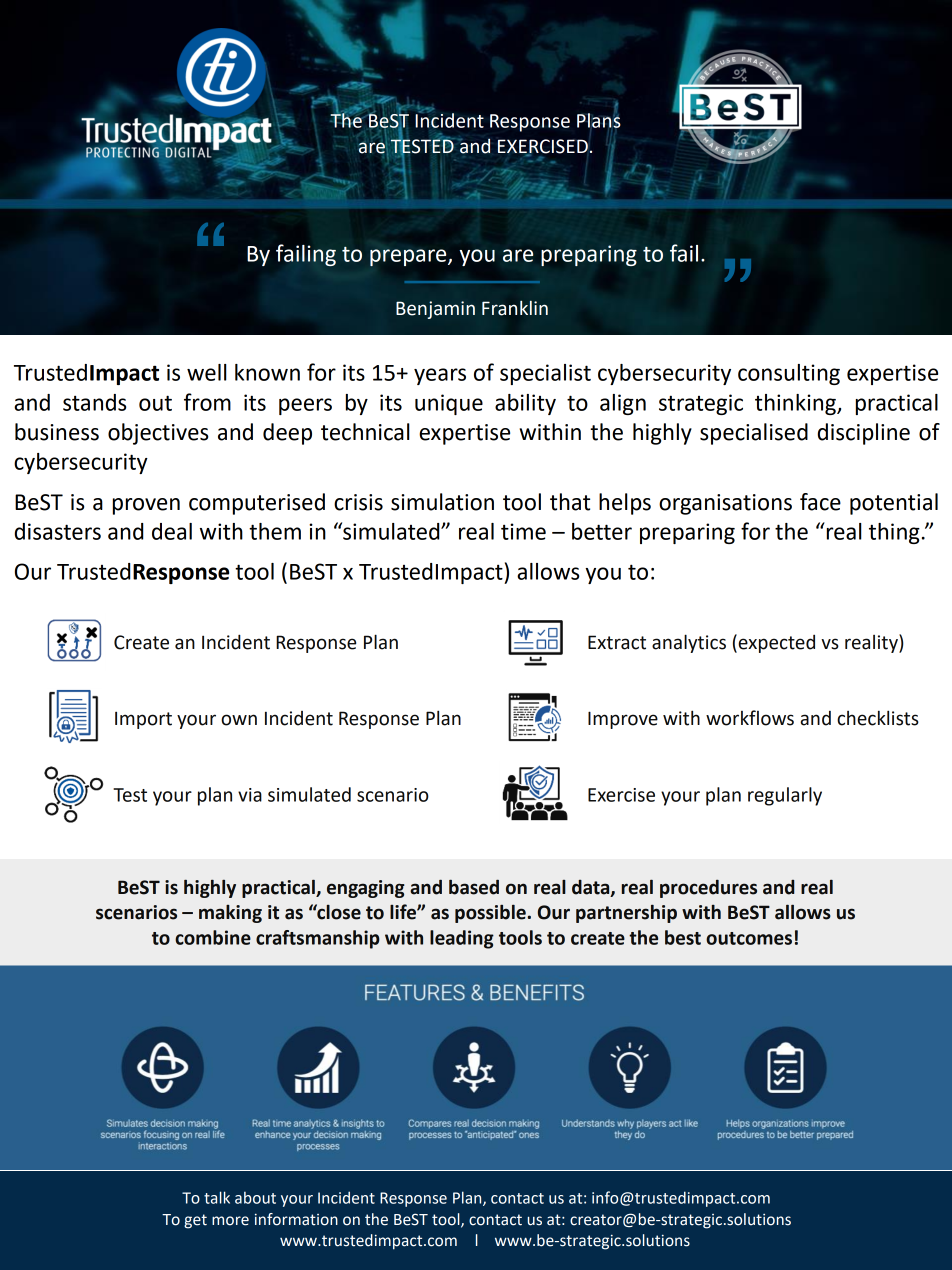 This image has height=1270, width=952. I want to click on procedures, so click(708, 888).
